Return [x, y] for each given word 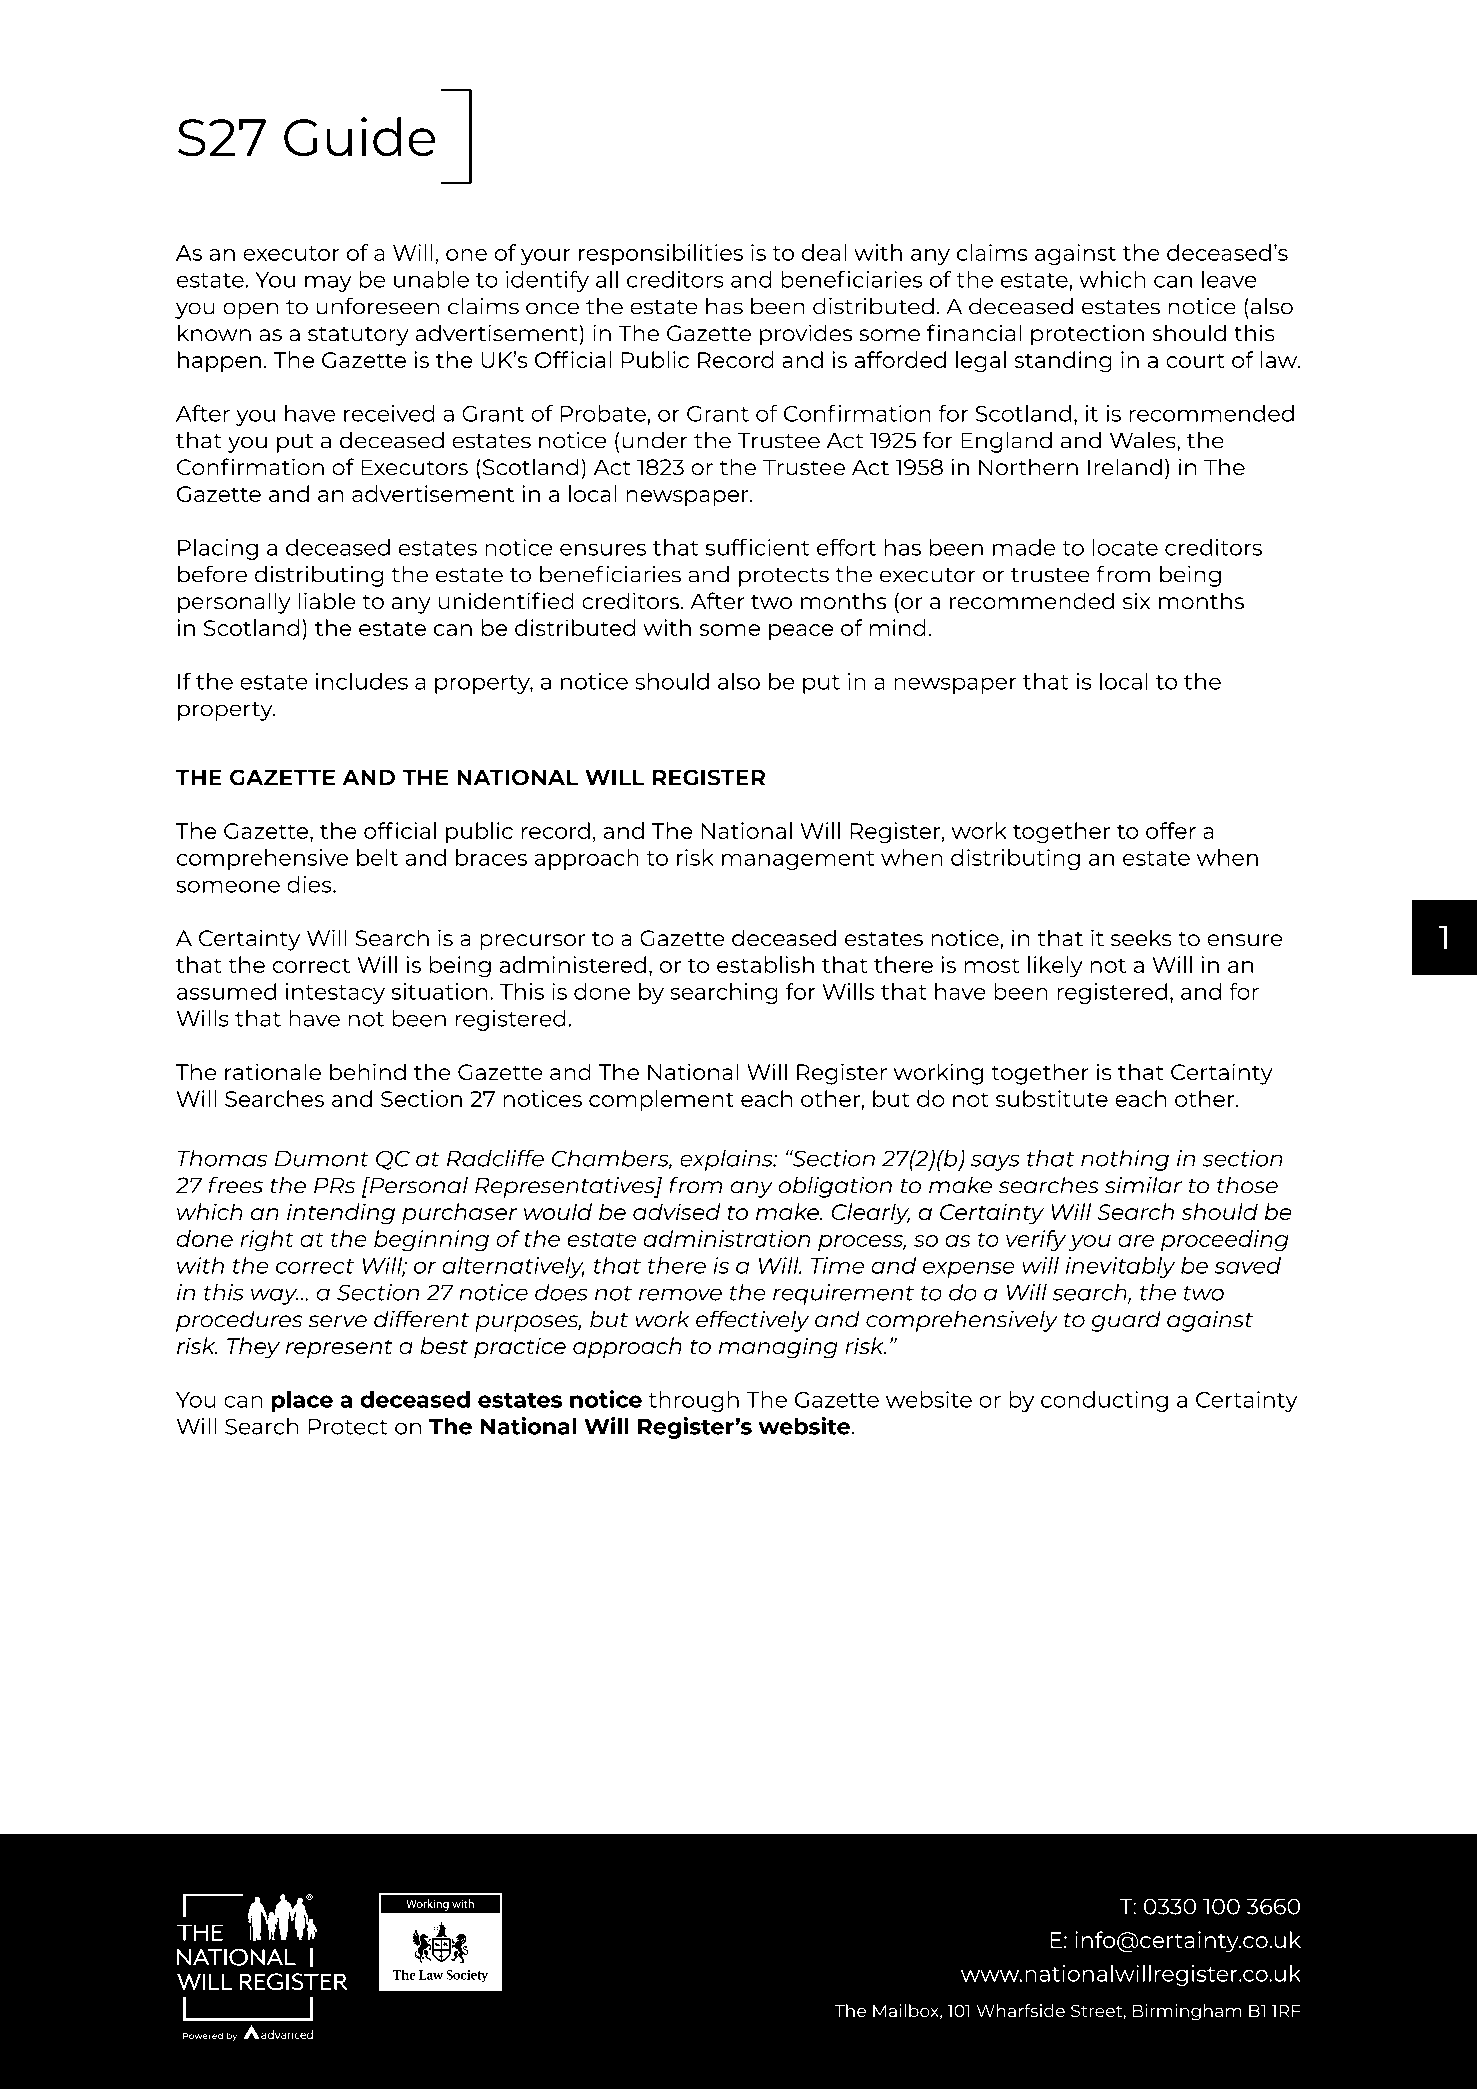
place [302, 1401]
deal [824, 252]
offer [1171, 830]
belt [377, 857]
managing [778, 1348]
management [798, 860]
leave [1229, 279]
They [253, 1348]
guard [1126, 1321]
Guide [360, 137]
